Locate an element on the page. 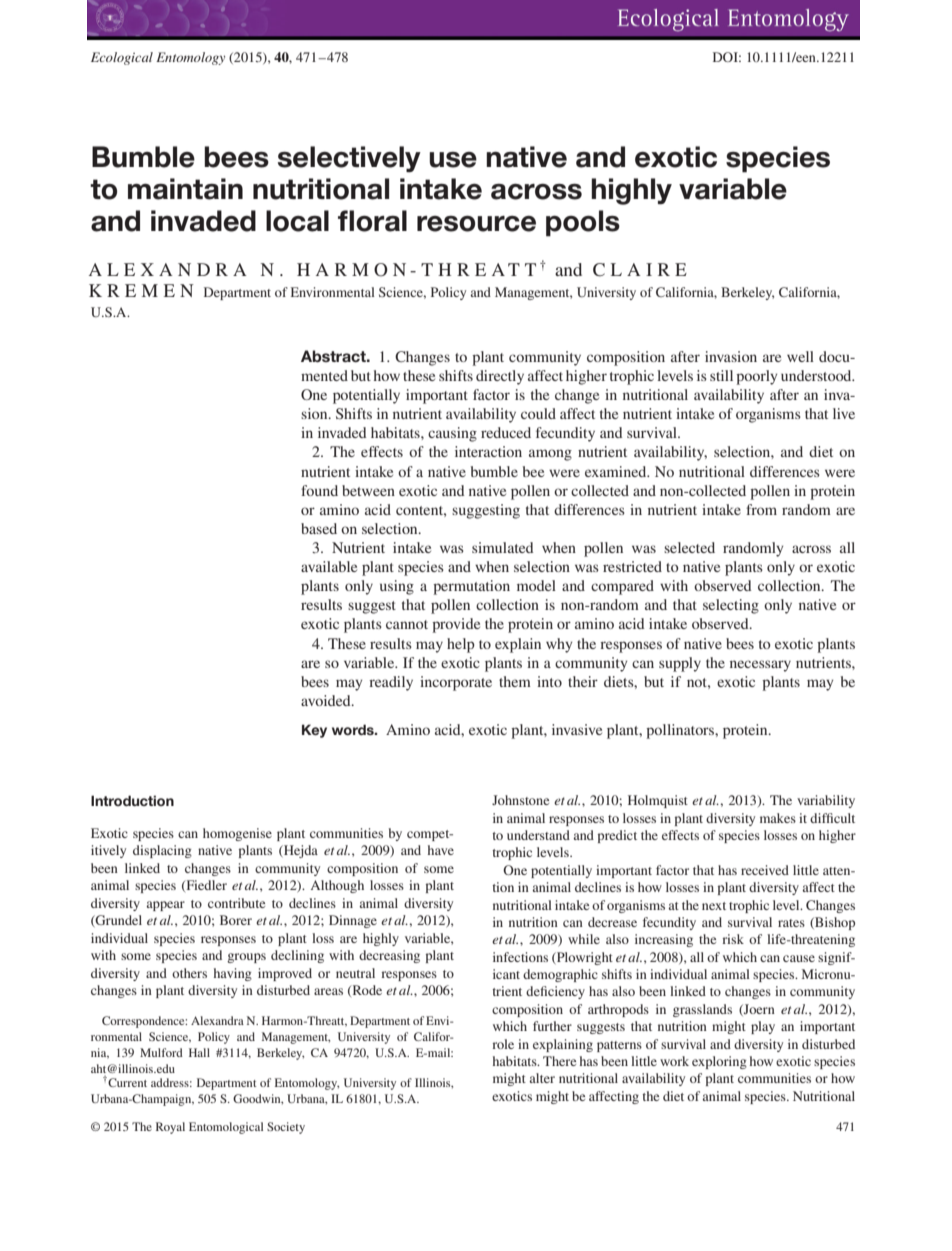 The image size is (952, 1251). Entomological is located at coordinates (226, 1128).
